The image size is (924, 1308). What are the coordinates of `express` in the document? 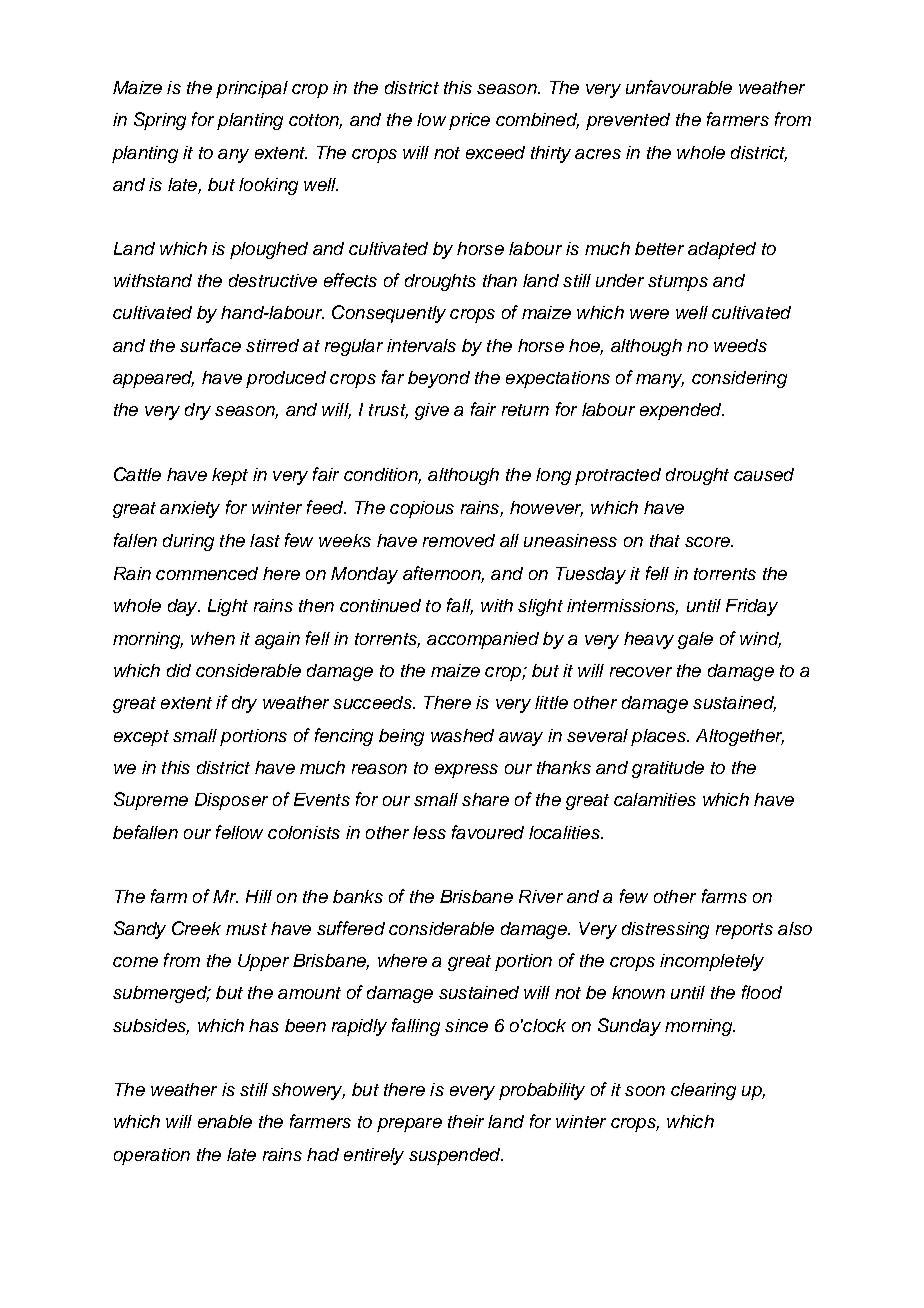 It's located at (466, 771).
